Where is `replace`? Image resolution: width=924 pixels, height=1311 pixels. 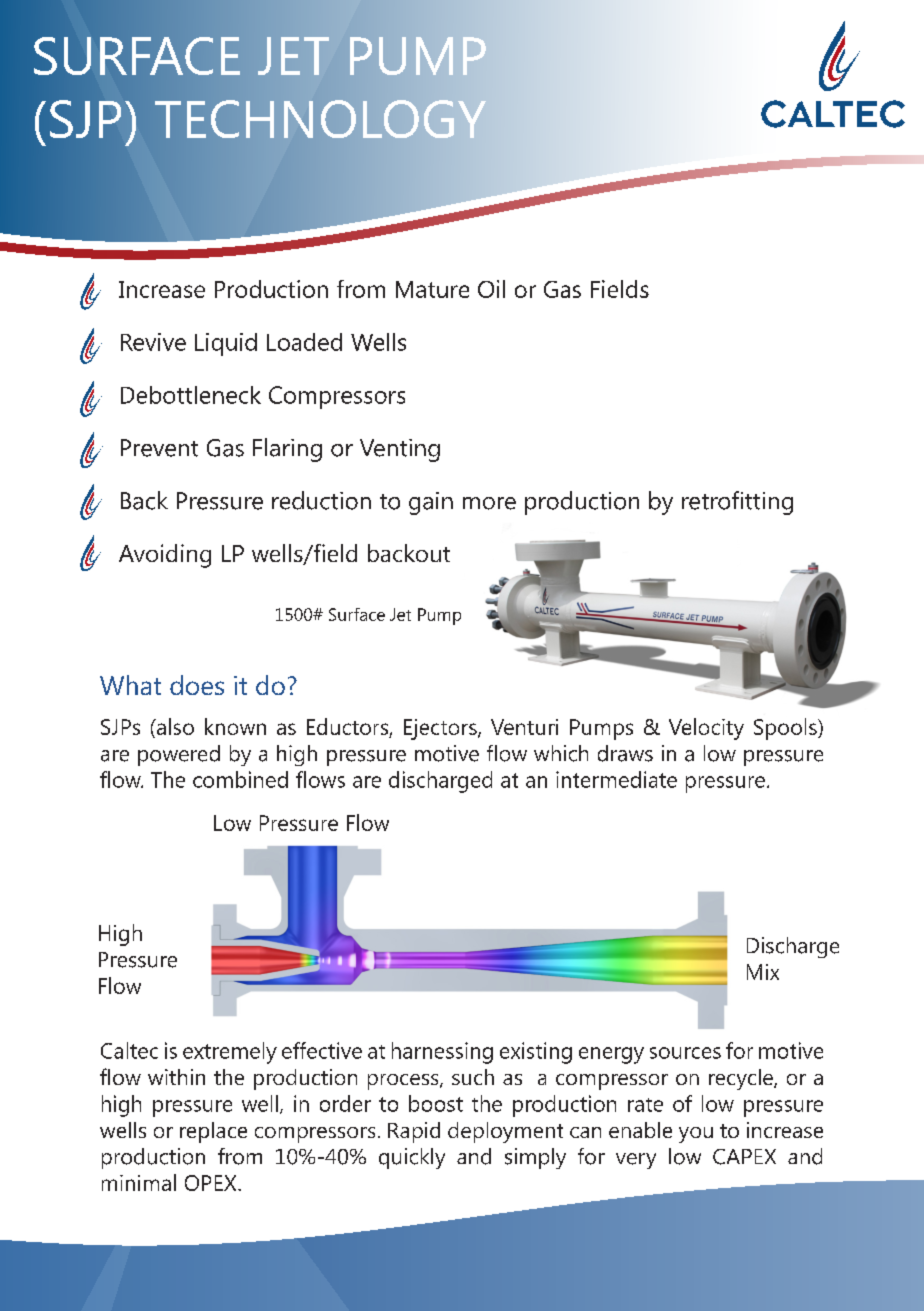
replace is located at coordinates (213, 1132).
